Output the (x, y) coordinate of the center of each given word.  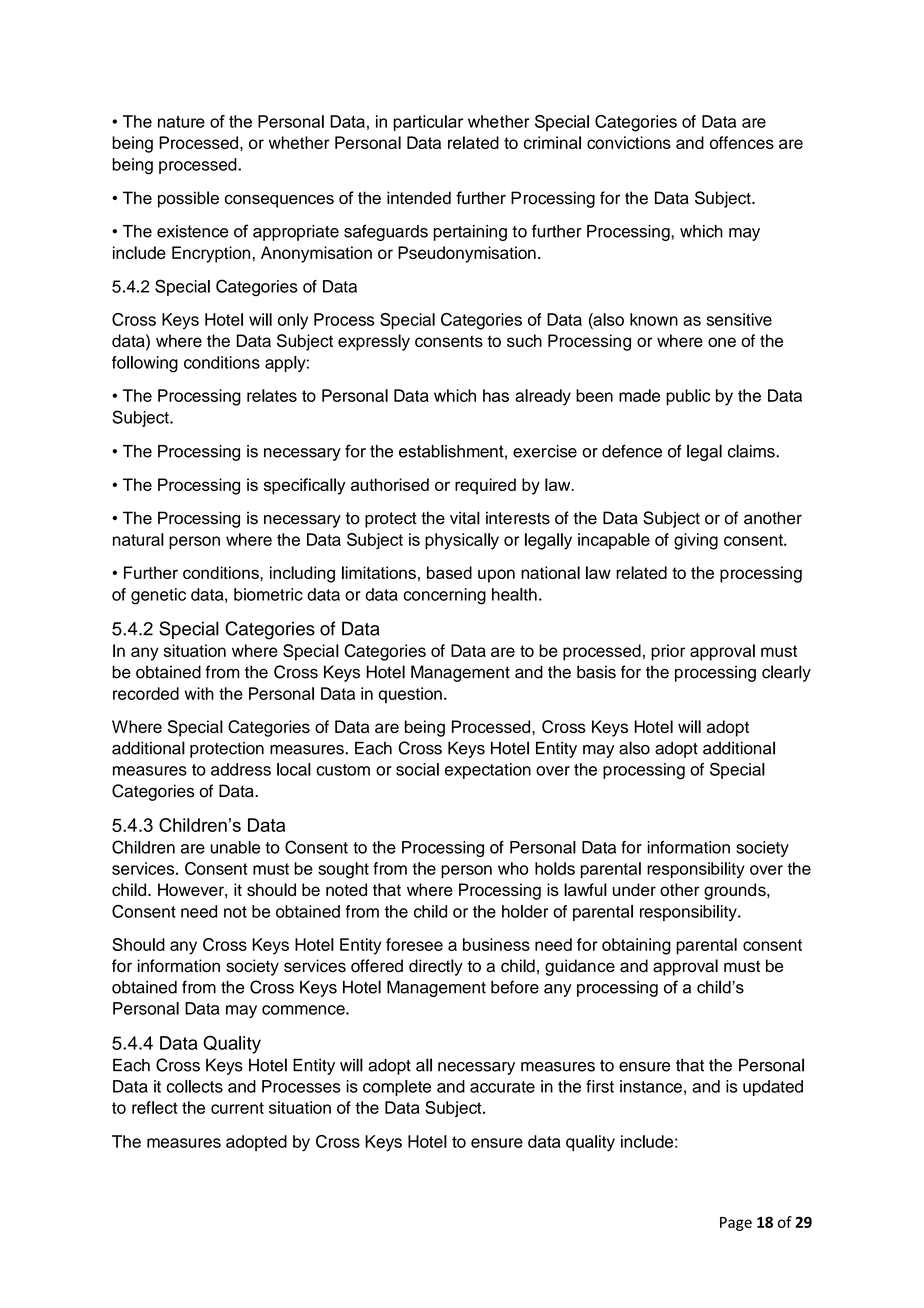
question (410, 695)
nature (181, 122)
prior (668, 652)
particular (428, 123)
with (199, 693)
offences (742, 142)
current (237, 1108)
